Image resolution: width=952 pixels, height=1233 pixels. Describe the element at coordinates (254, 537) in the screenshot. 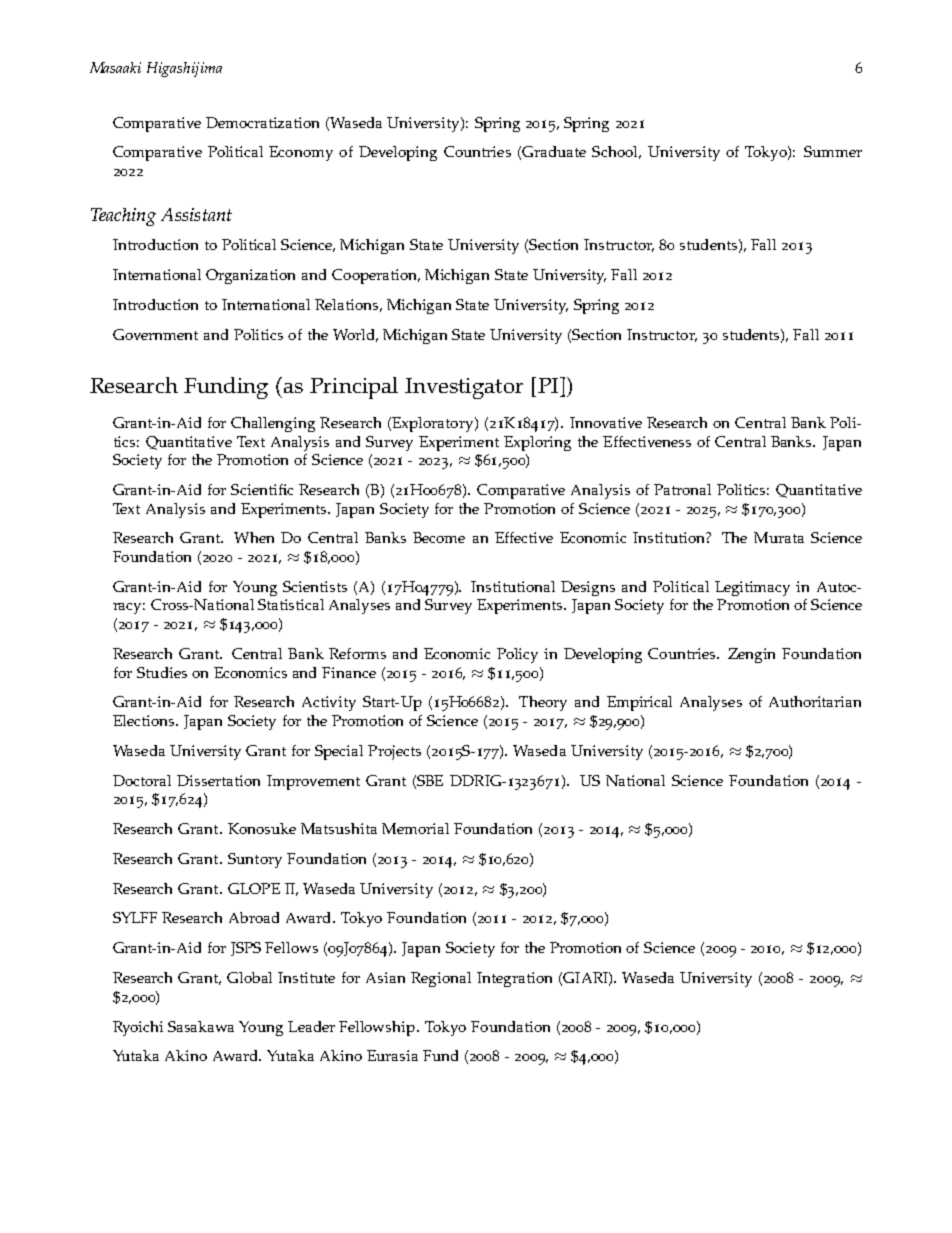

I see `When` at that location.
